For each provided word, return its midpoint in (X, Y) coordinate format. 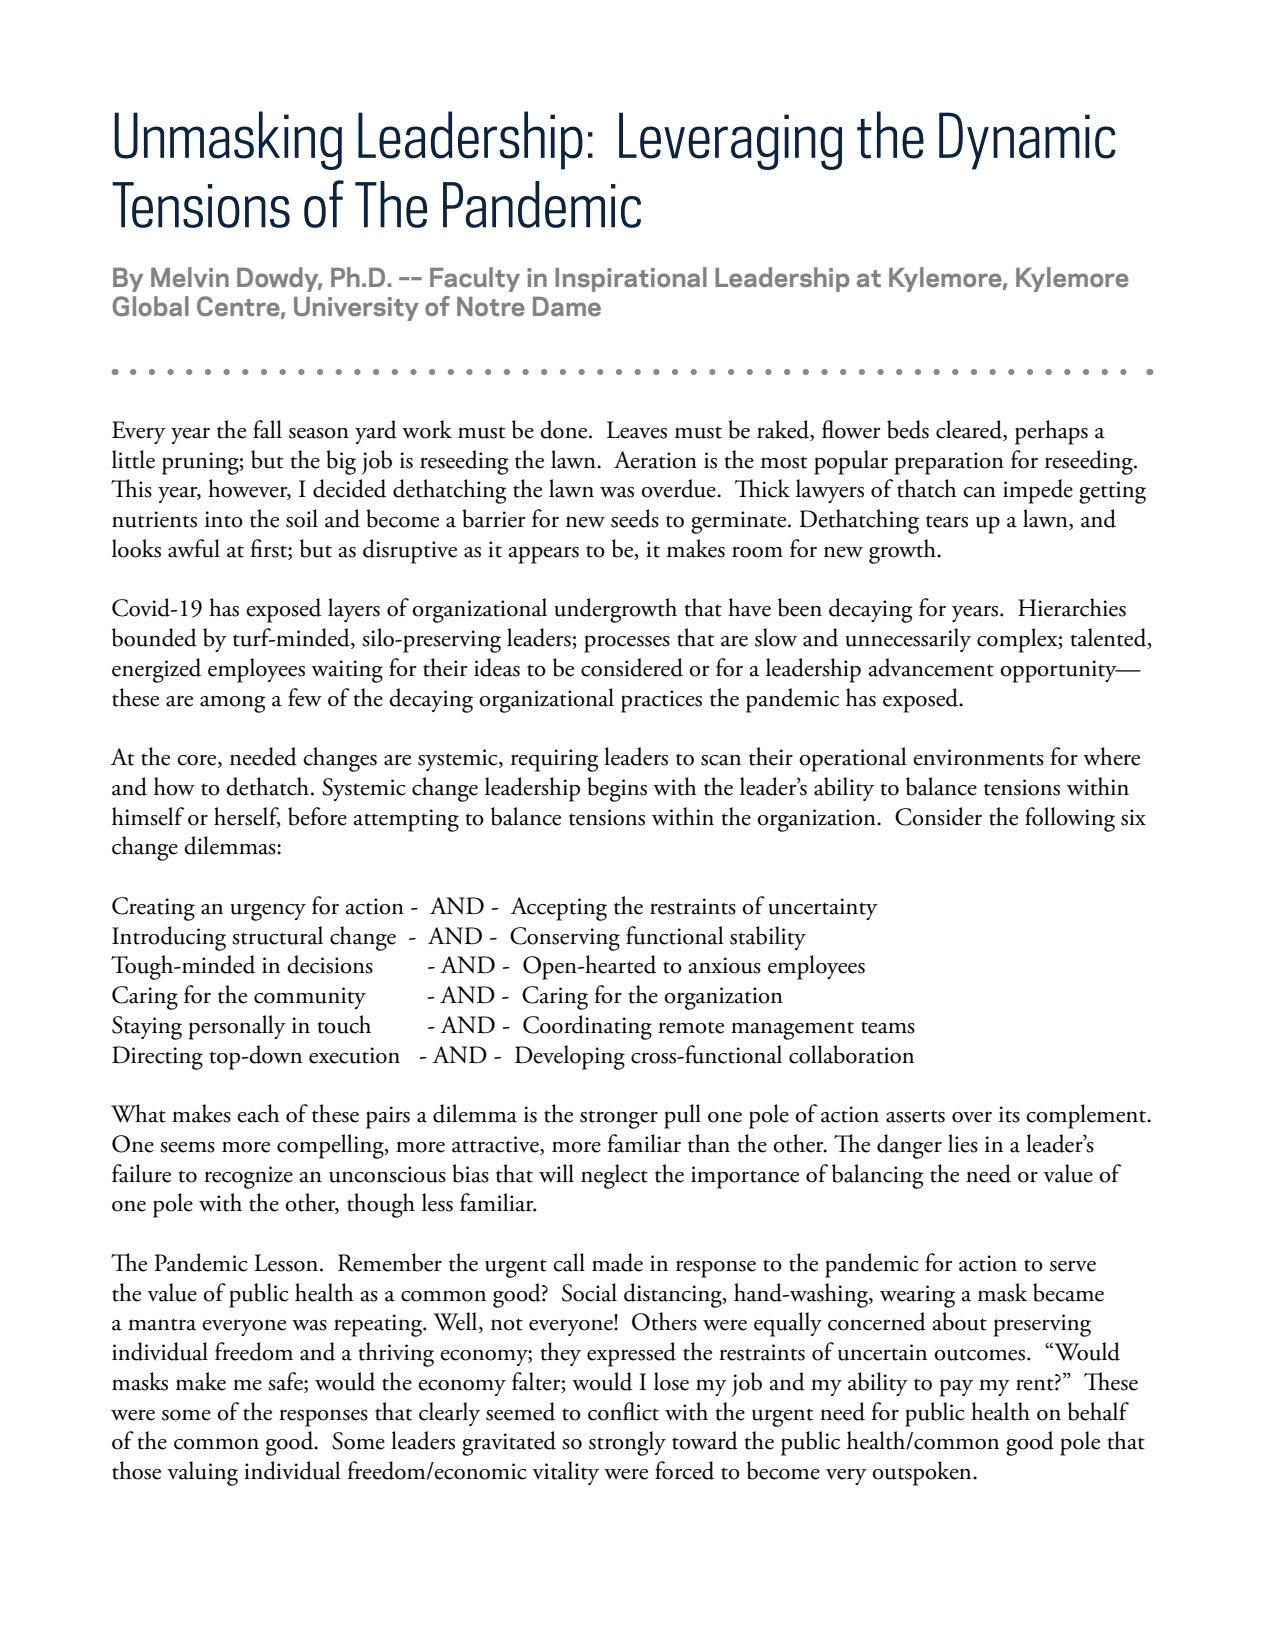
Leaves (637, 430)
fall (267, 429)
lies (963, 1143)
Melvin (190, 277)
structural (277, 935)
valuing (202, 1473)
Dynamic (1027, 141)
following (1070, 819)
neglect (614, 1176)
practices (661, 701)
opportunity (1059, 671)
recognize (248, 1177)
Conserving (565, 939)
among (233, 704)
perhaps (1051, 432)
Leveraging (730, 141)
